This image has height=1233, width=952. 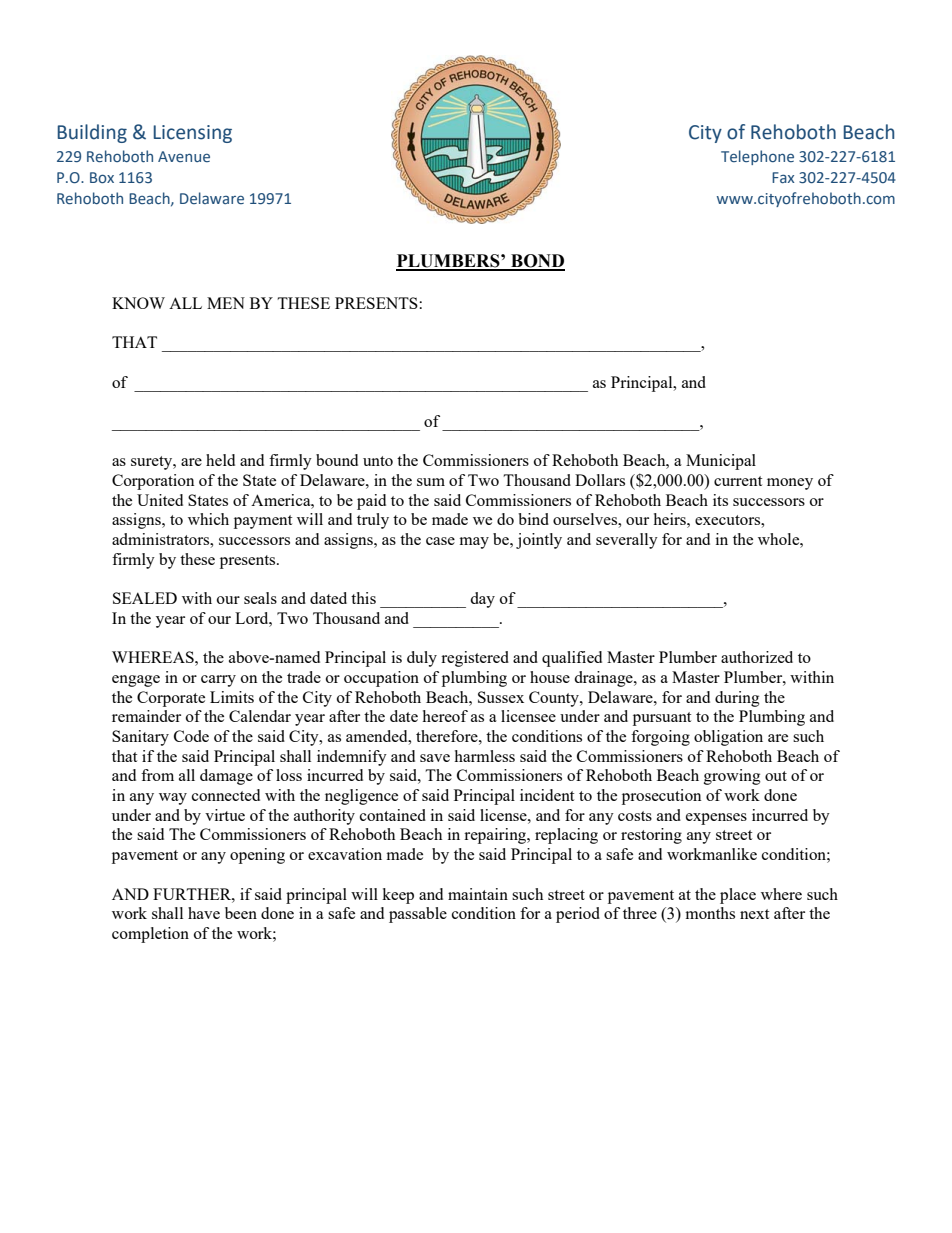 I want to click on months, so click(x=710, y=913).
